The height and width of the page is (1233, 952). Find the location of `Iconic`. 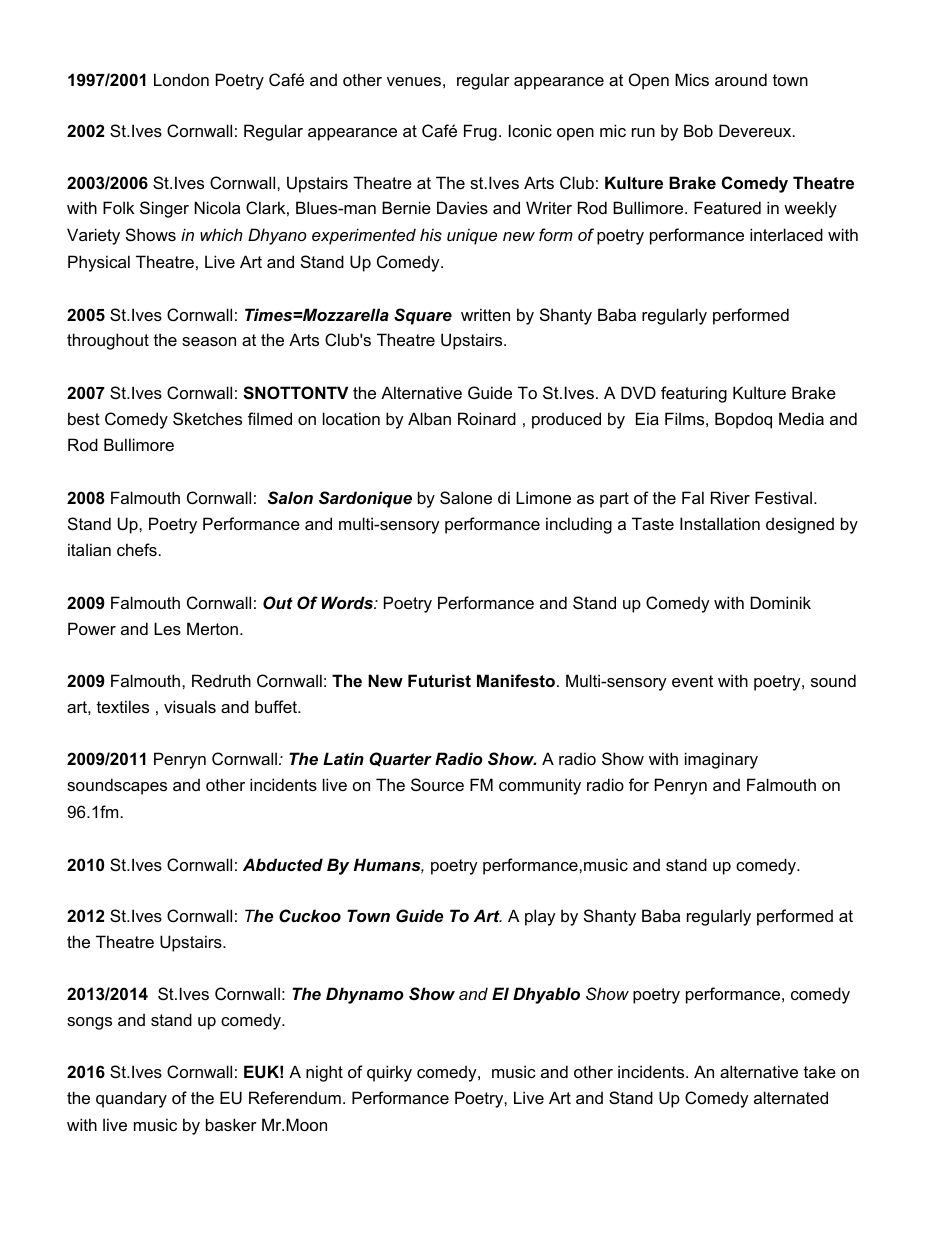

Iconic is located at coordinates (530, 130).
